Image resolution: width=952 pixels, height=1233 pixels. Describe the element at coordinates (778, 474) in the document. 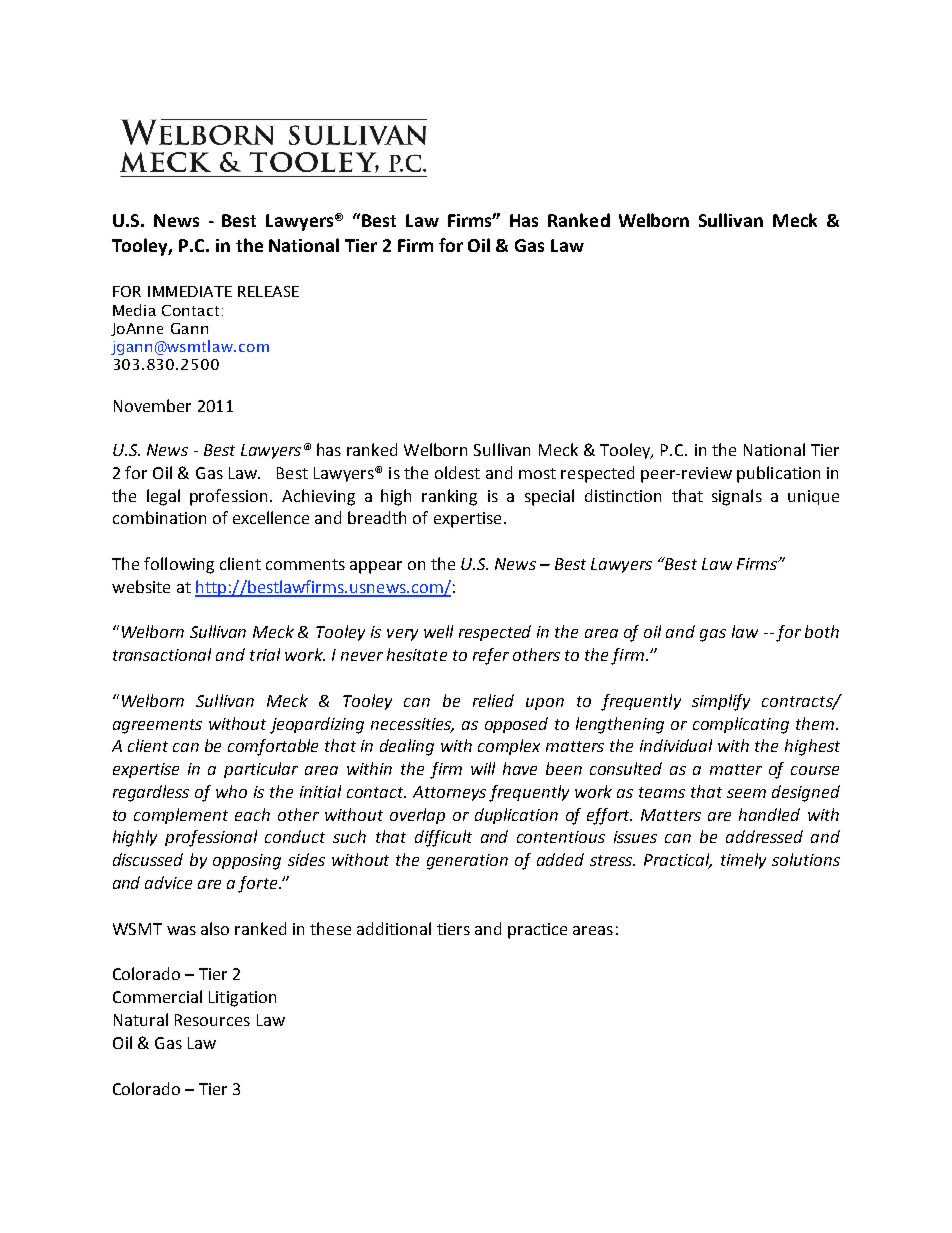

I see `publication` at that location.
